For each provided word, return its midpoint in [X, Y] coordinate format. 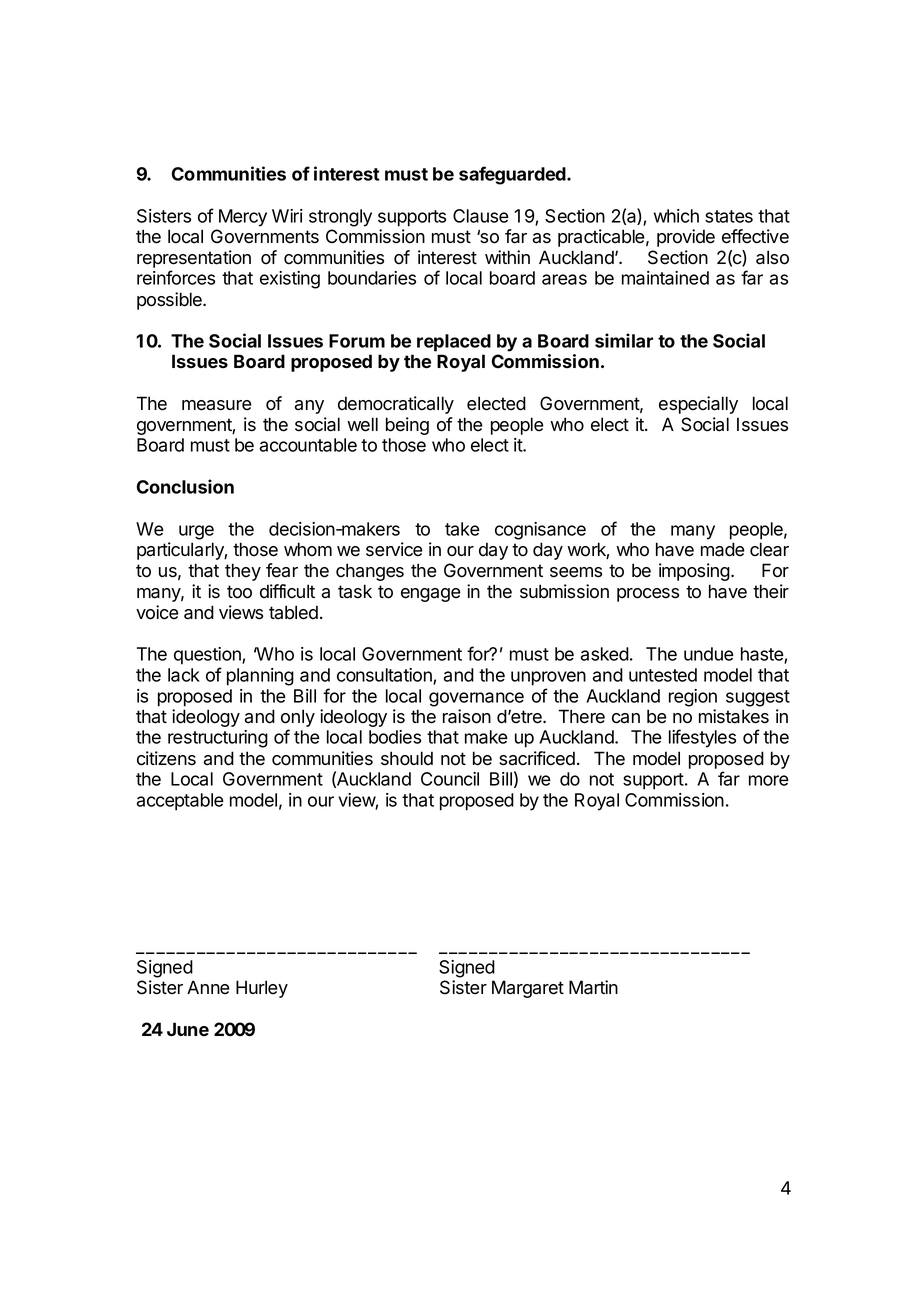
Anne [208, 987]
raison [467, 716]
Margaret [528, 989]
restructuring [218, 739]
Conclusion [185, 486]
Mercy [243, 218]
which [676, 216]
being [407, 426]
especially [698, 405]
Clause [481, 216]
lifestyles [702, 738]
